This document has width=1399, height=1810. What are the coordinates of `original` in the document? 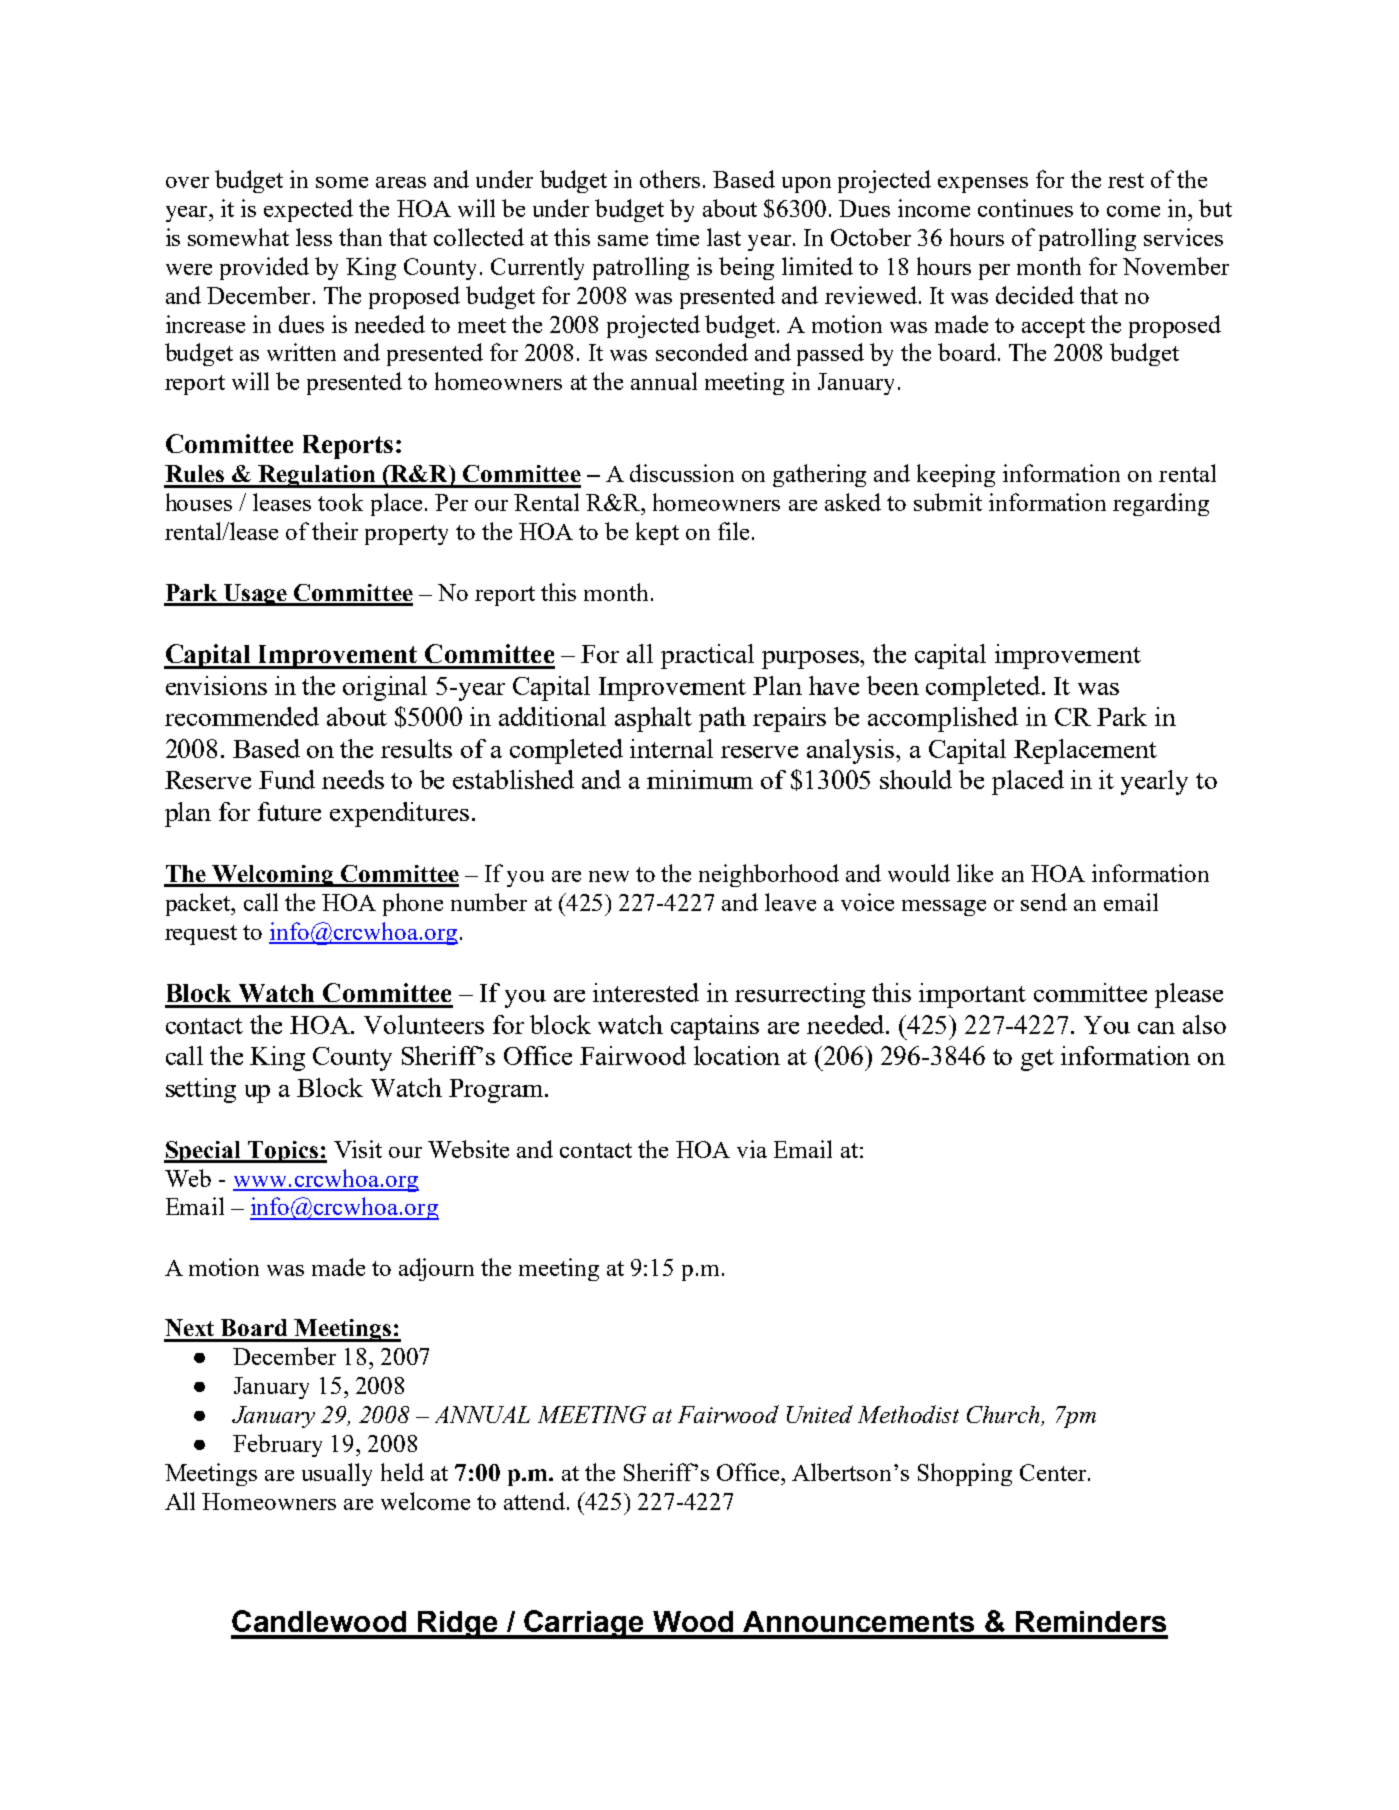 It's located at (385, 688).
